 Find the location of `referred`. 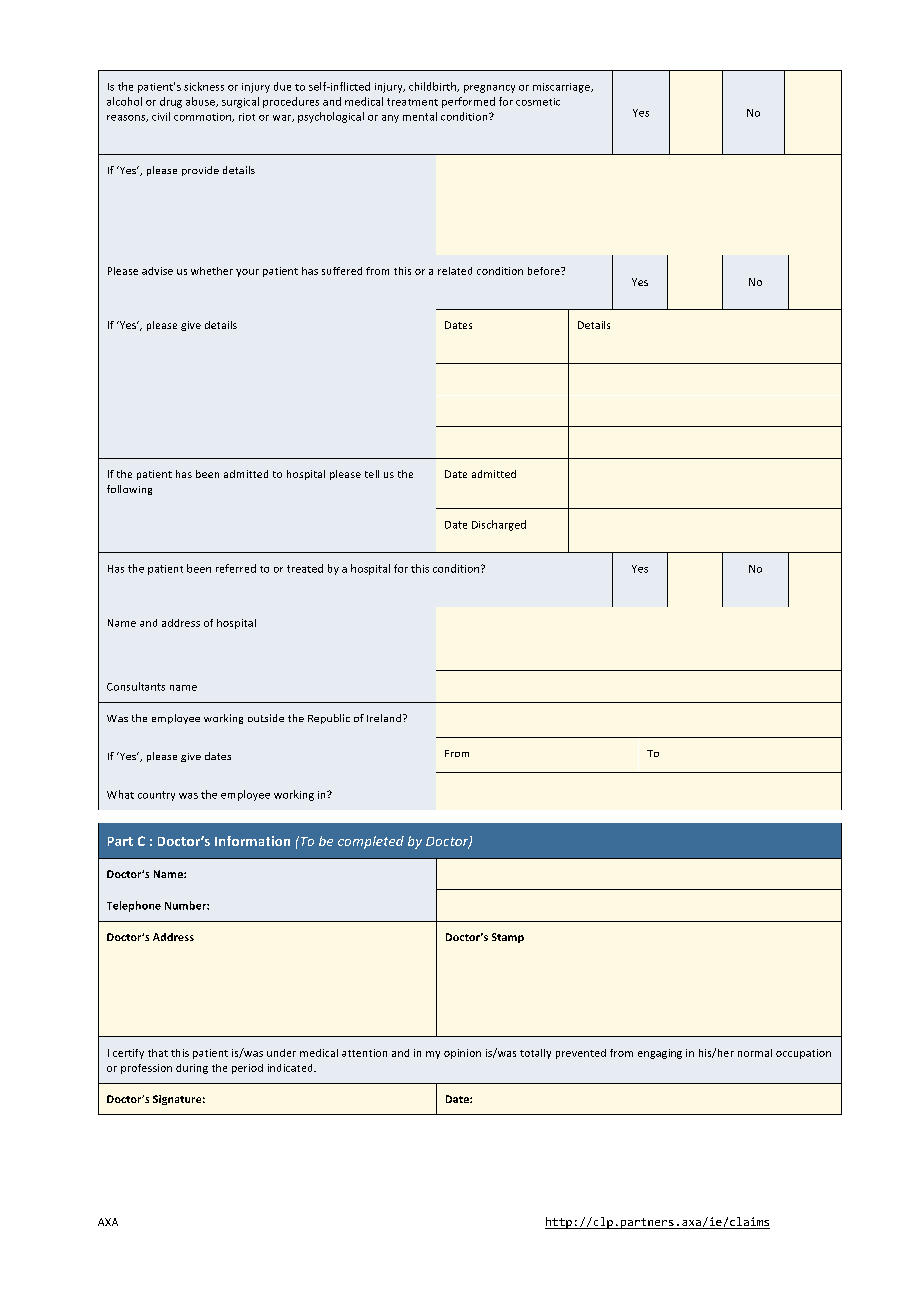

referred is located at coordinates (236, 568).
